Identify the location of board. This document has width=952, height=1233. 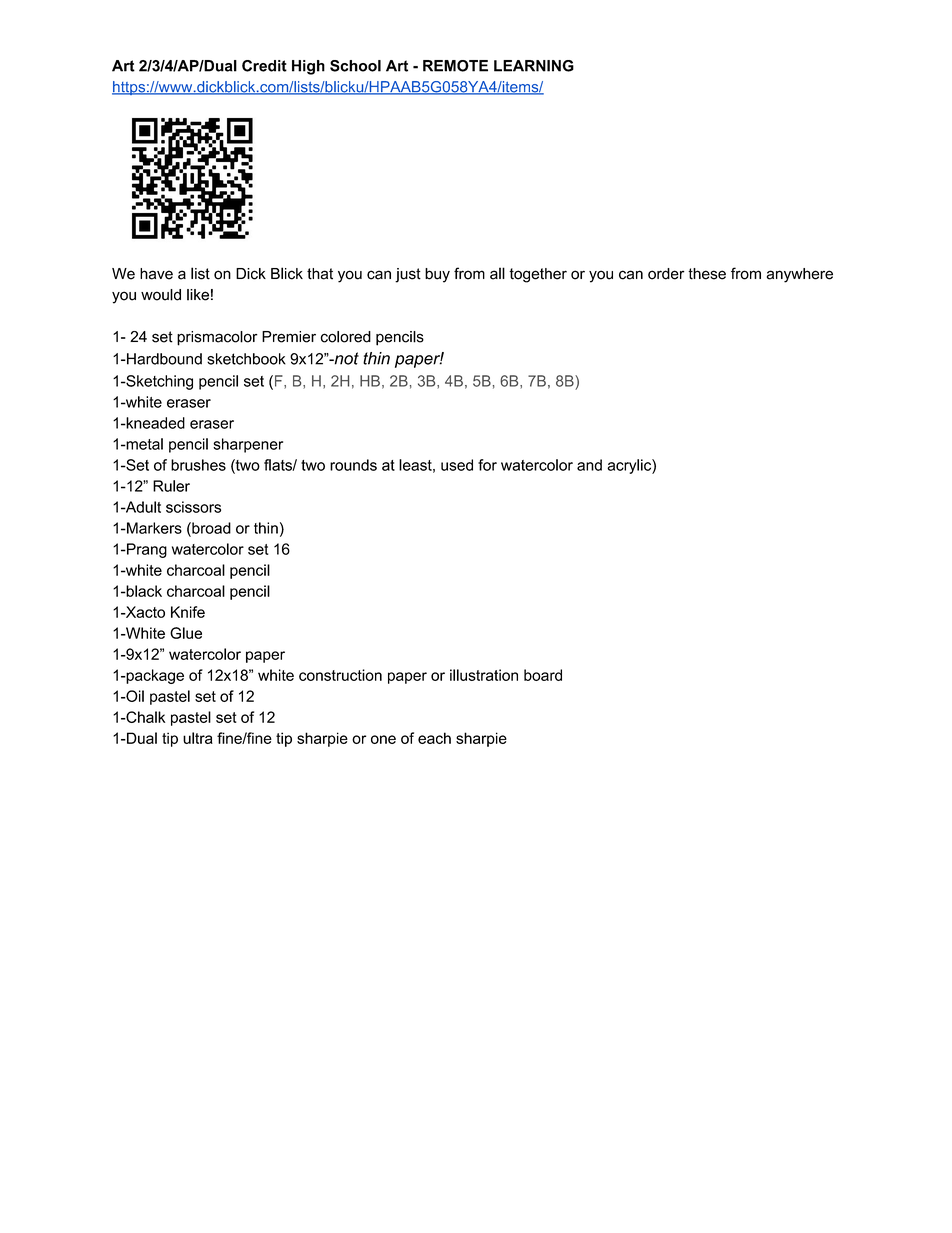
(543, 675).
